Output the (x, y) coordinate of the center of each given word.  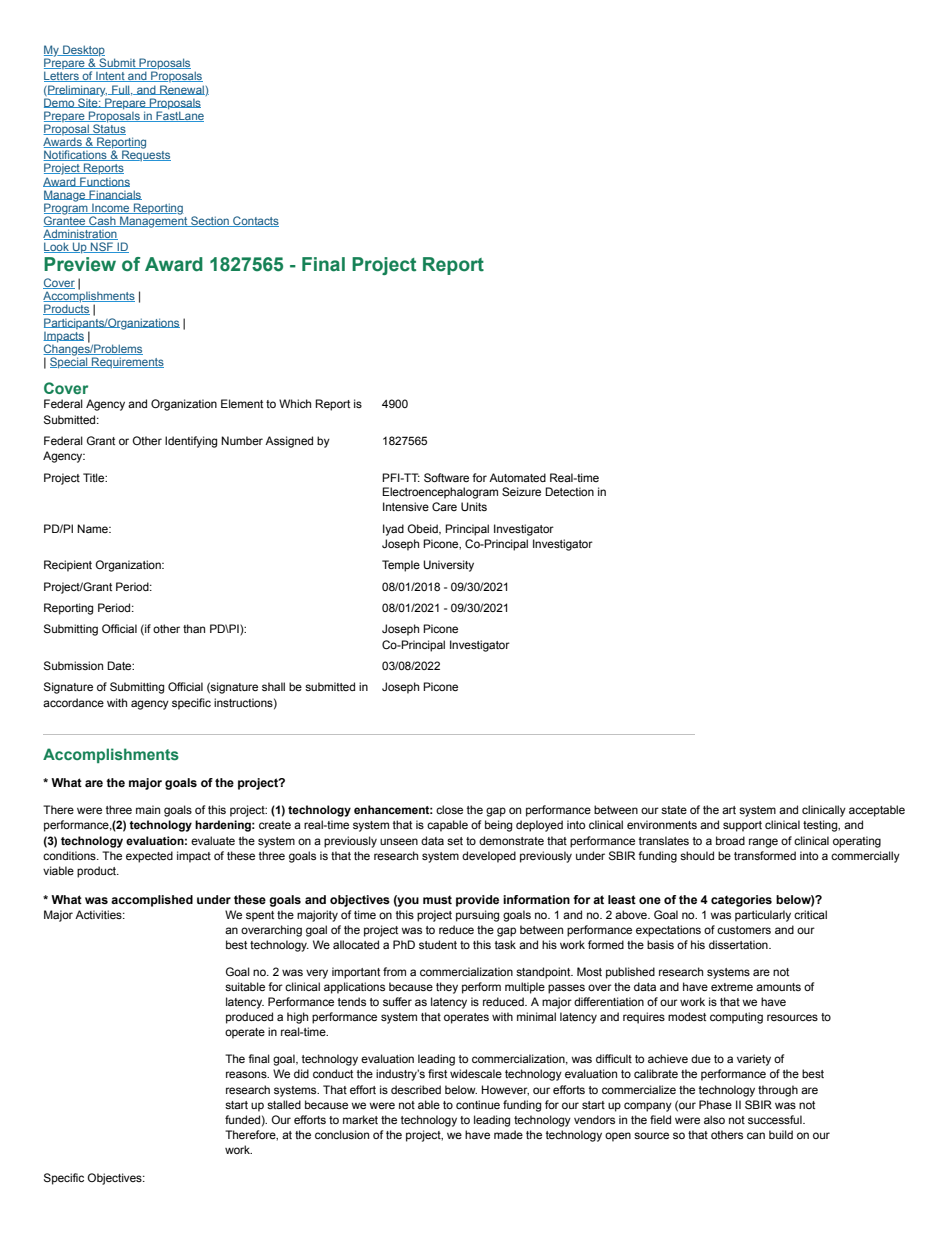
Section (210, 221)
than (194, 628)
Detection (569, 491)
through (778, 1091)
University (448, 566)
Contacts (255, 221)
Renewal (181, 90)
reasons (247, 1074)
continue (478, 1104)
